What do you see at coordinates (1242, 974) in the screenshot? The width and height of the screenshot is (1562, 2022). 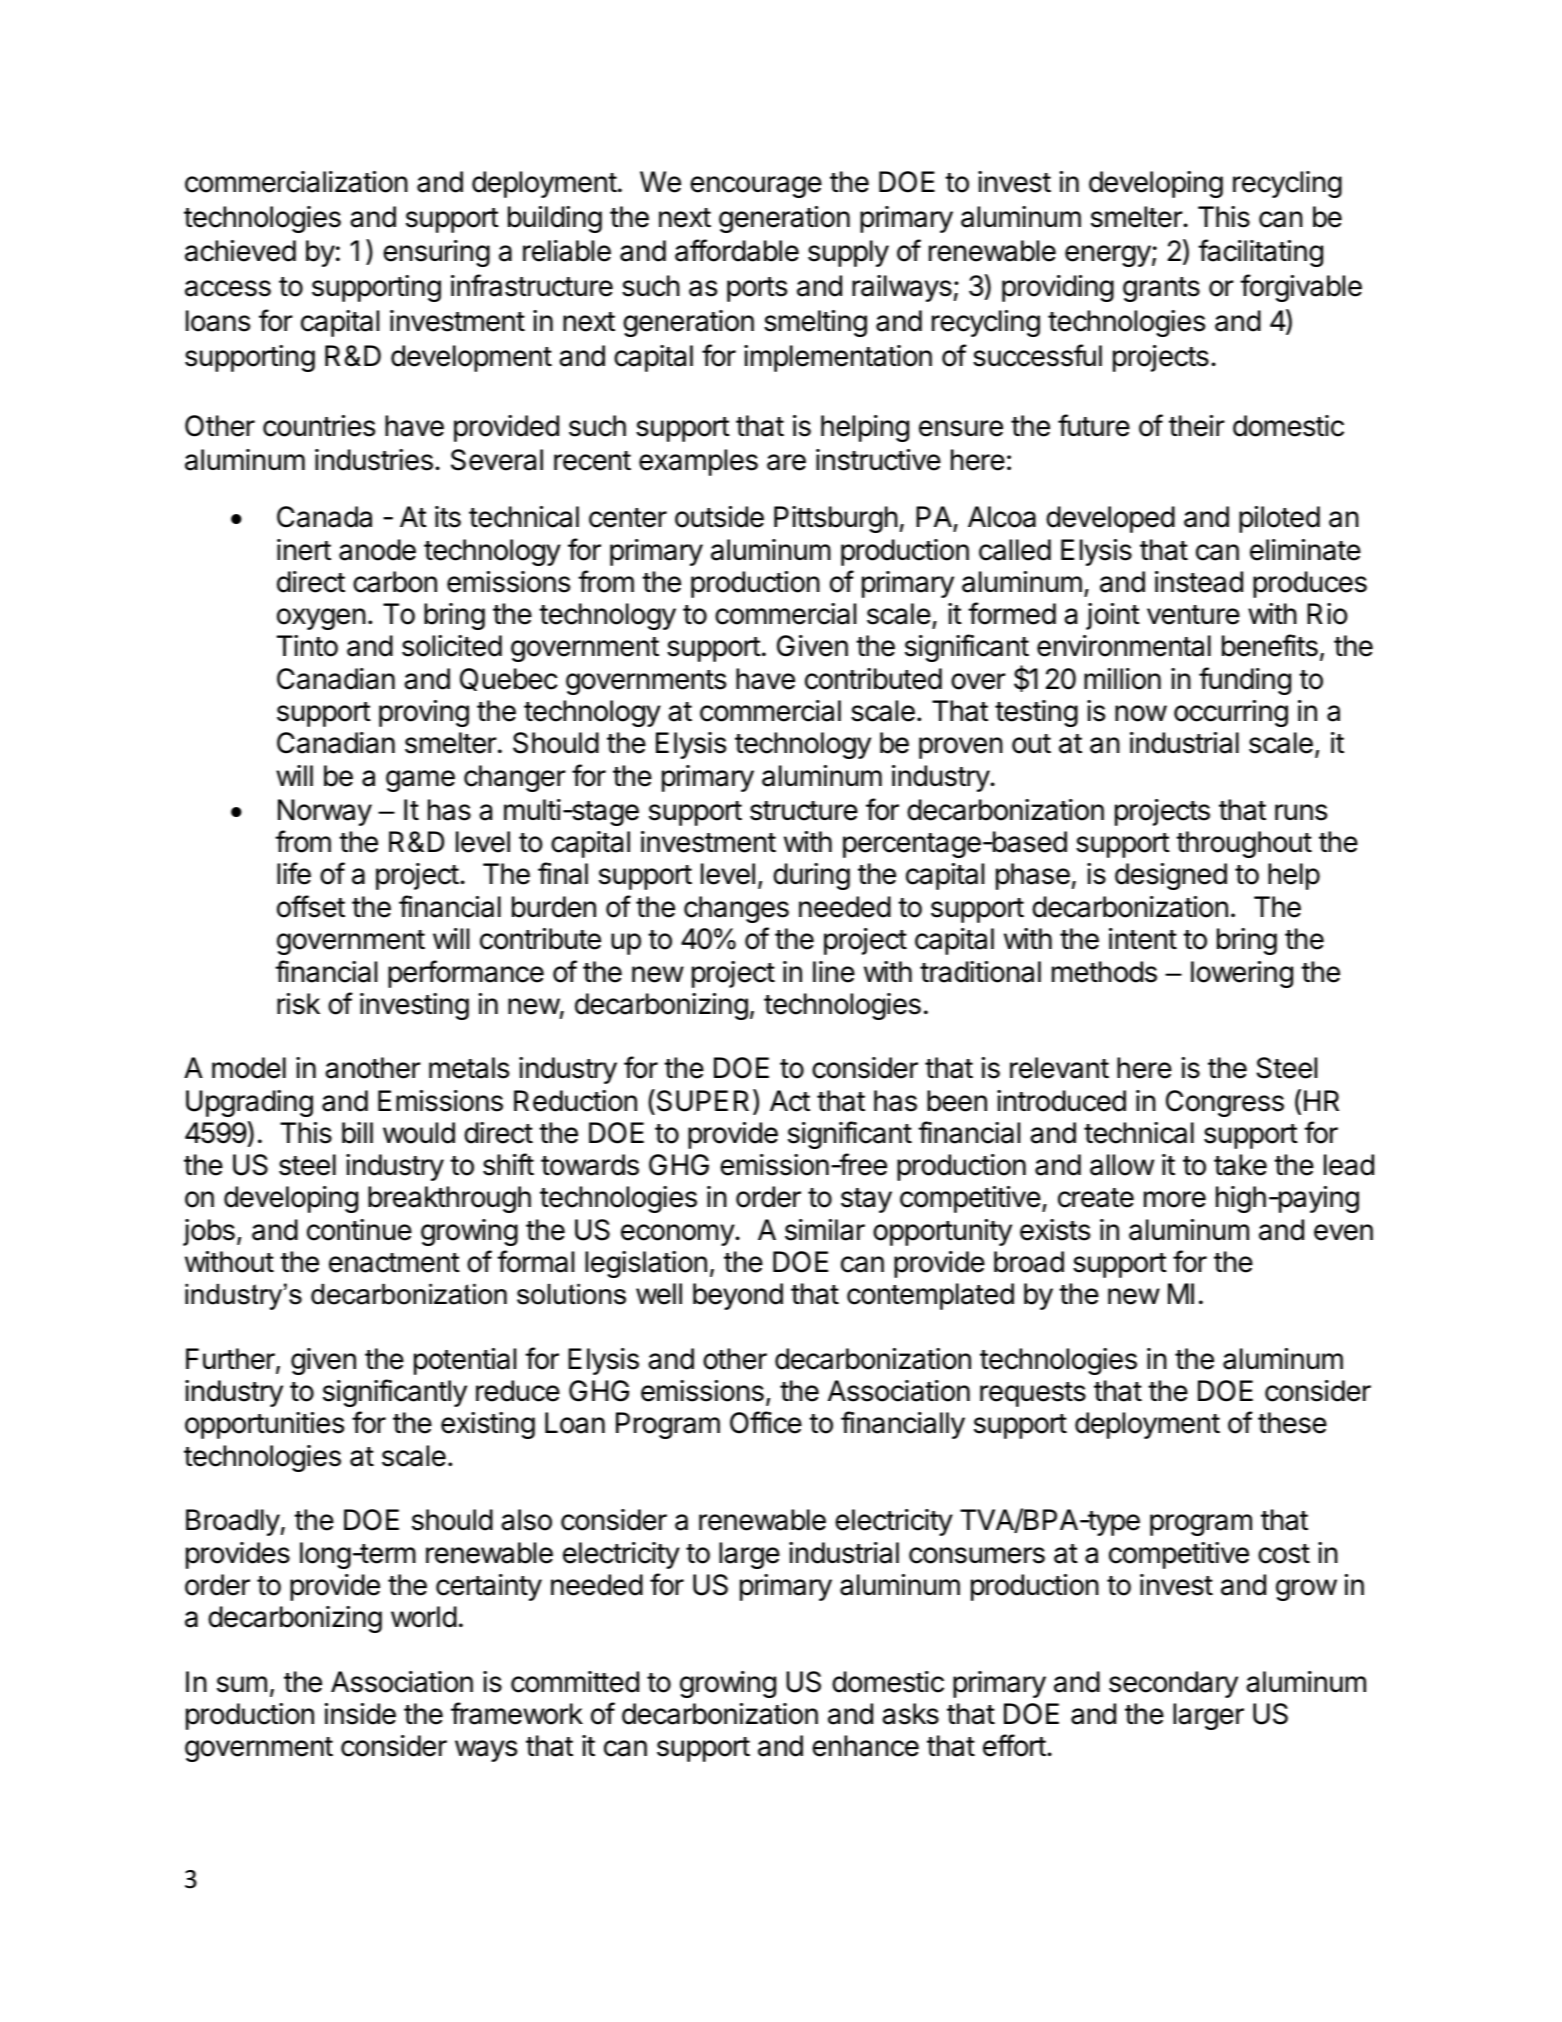 I see `lowering` at bounding box center [1242, 974].
